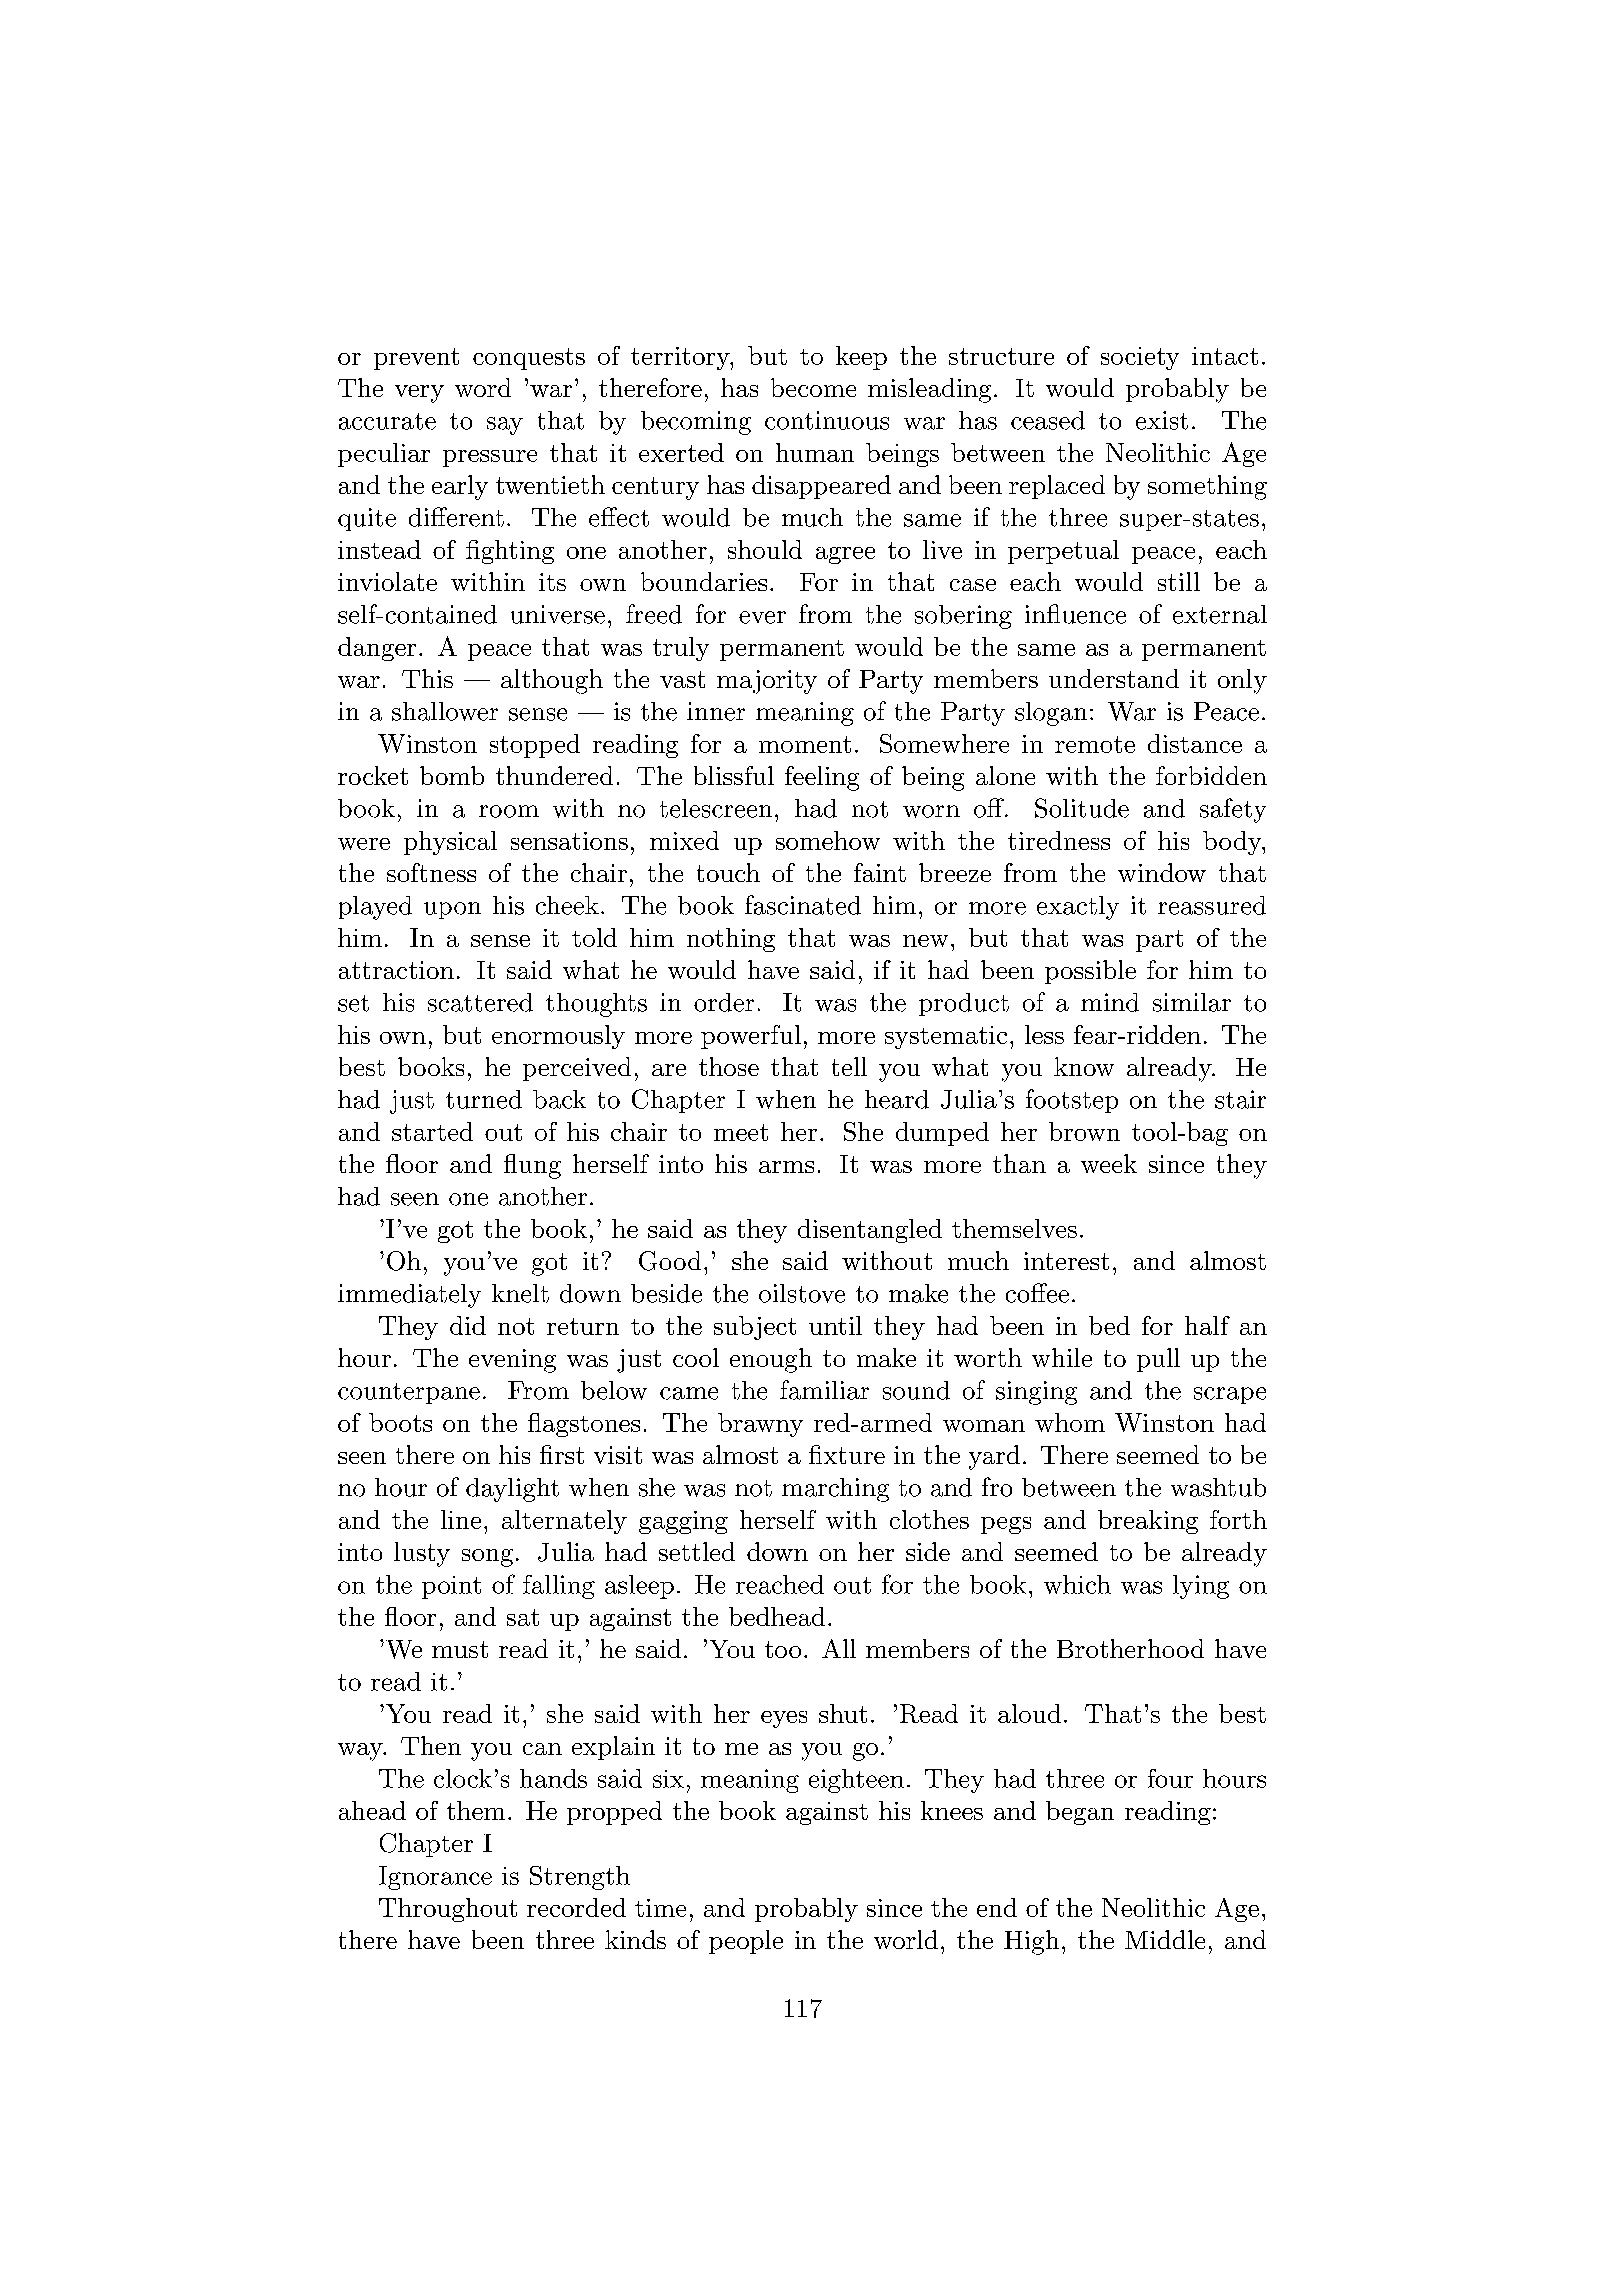 The image size is (1610, 2277). Describe the element at coordinates (483, 387) in the screenshot. I see `word` at that location.
